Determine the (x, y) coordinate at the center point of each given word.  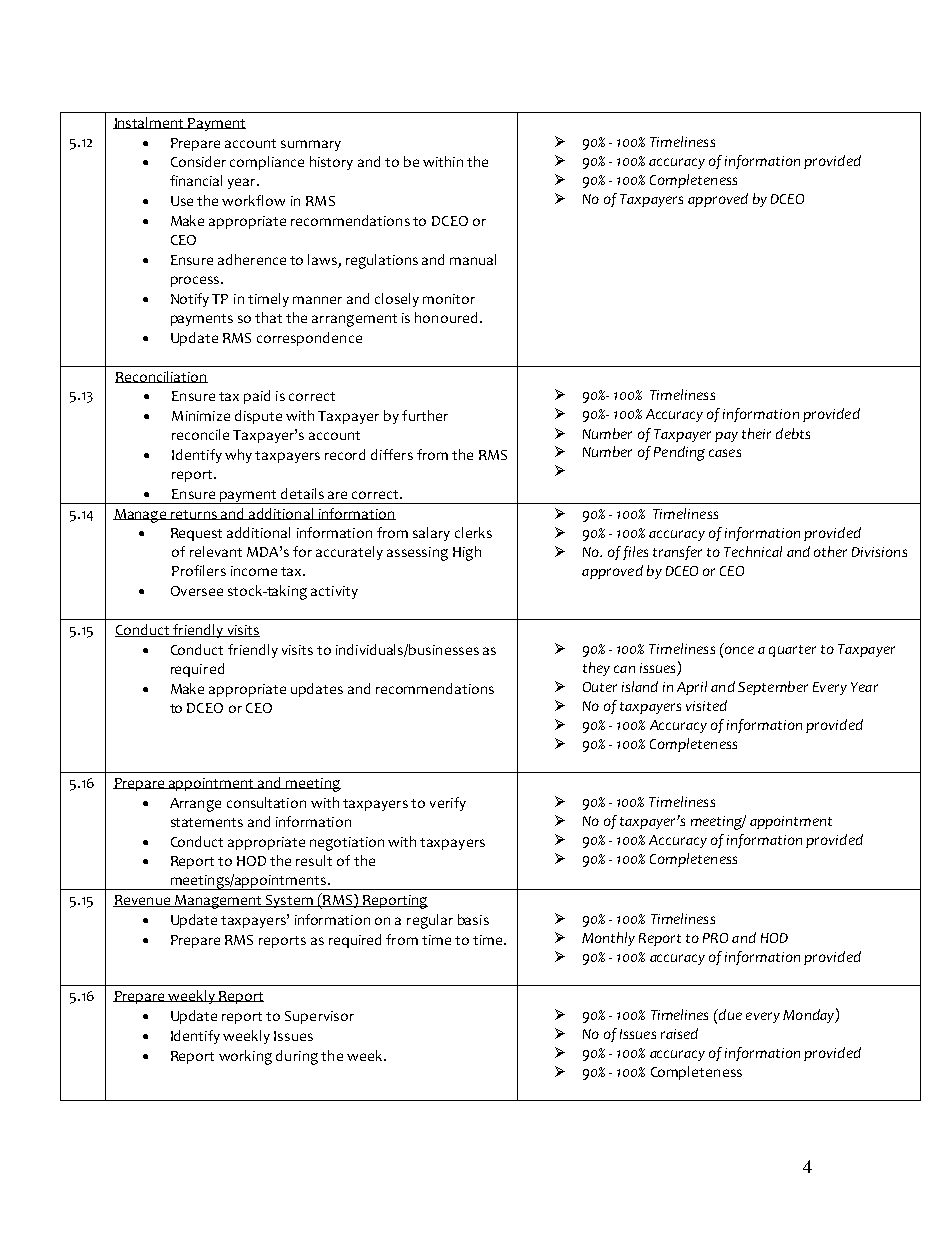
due (729, 1016)
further (425, 415)
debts (793, 433)
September (773, 688)
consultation (266, 802)
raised (679, 1033)
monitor (449, 299)
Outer (600, 687)
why (238, 456)
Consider (198, 161)
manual (473, 259)
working (245, 1057)
